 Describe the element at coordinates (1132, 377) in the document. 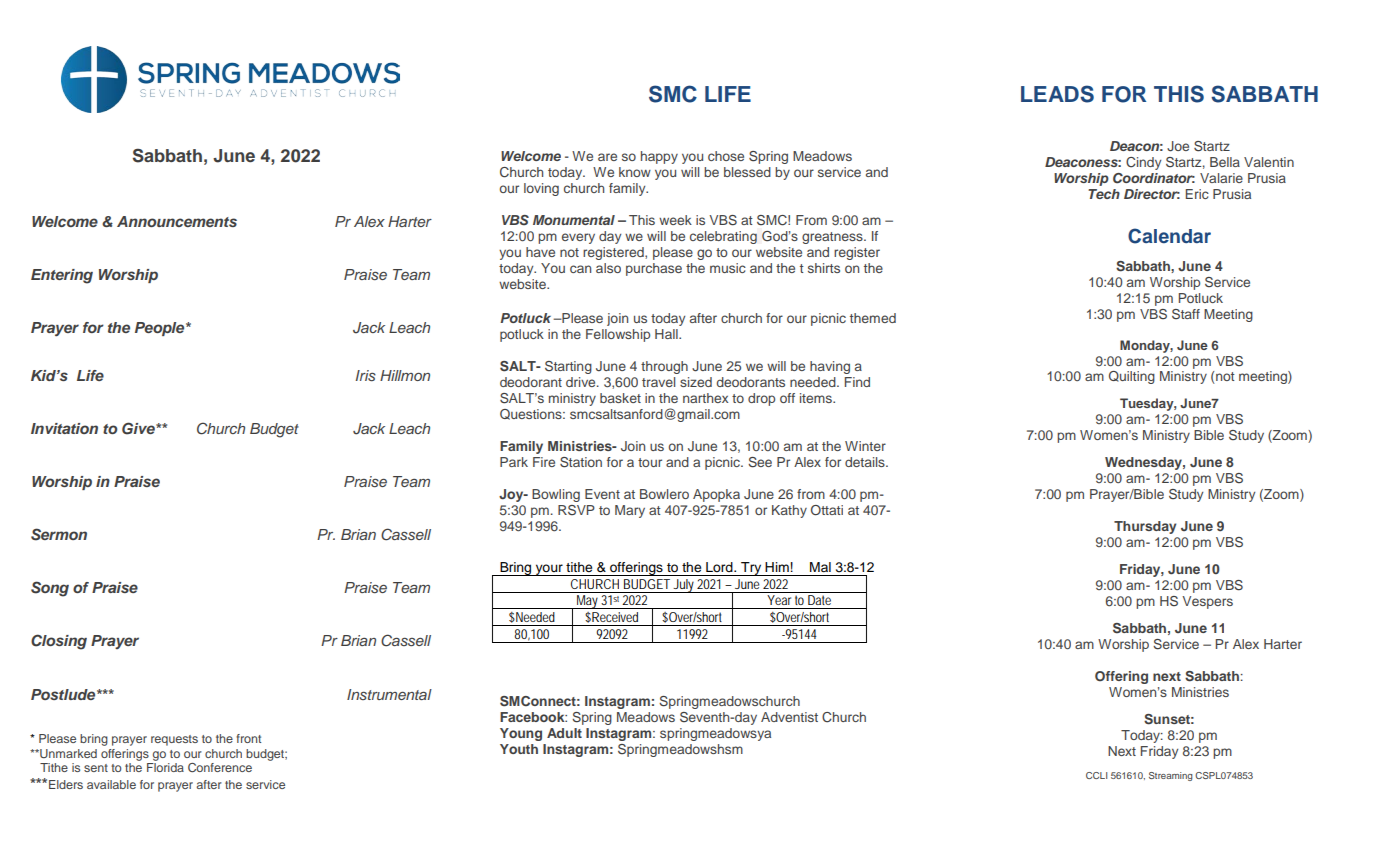

I see `Quilting` at that location.
